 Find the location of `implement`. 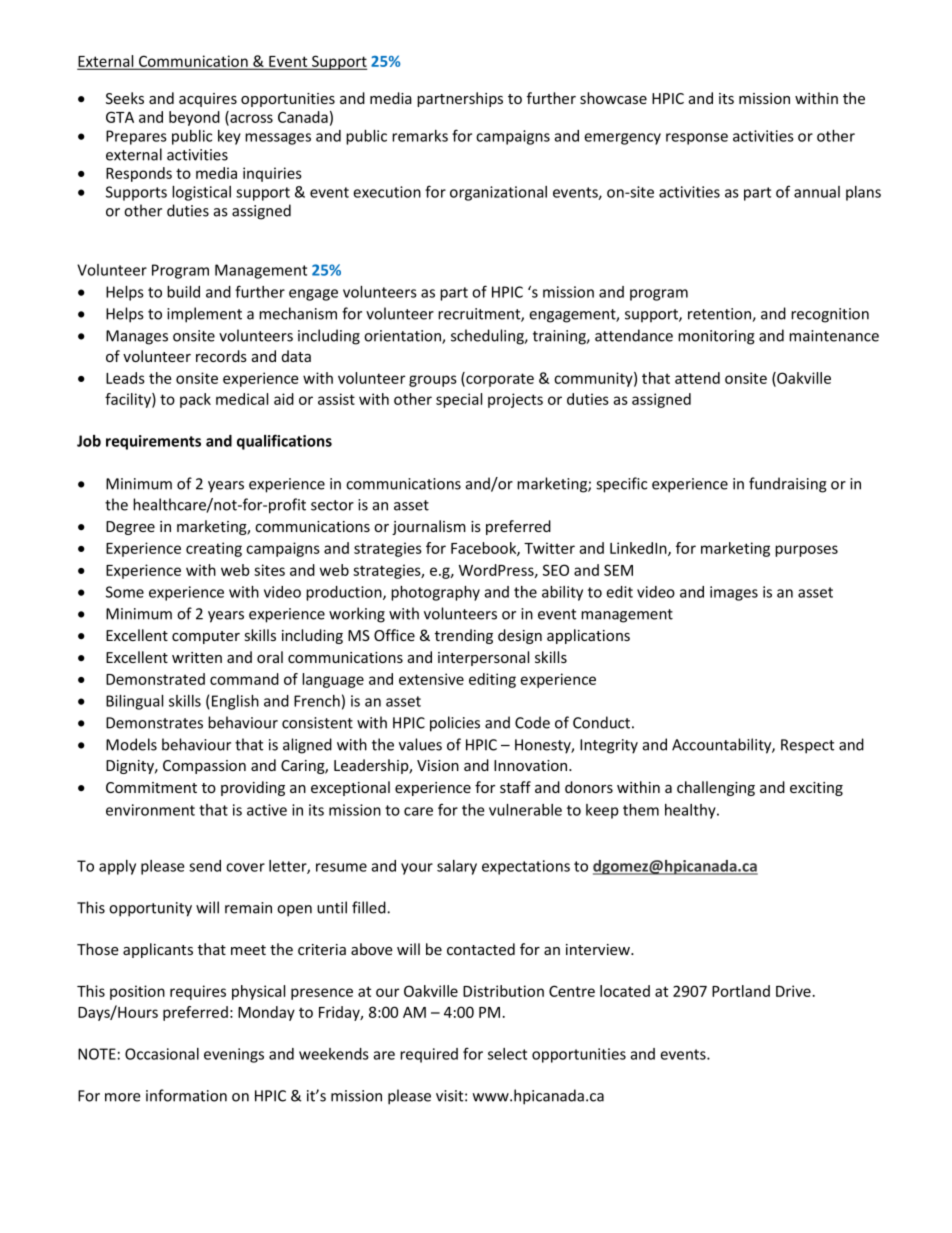

implement is located at coordinates (204, 315).
